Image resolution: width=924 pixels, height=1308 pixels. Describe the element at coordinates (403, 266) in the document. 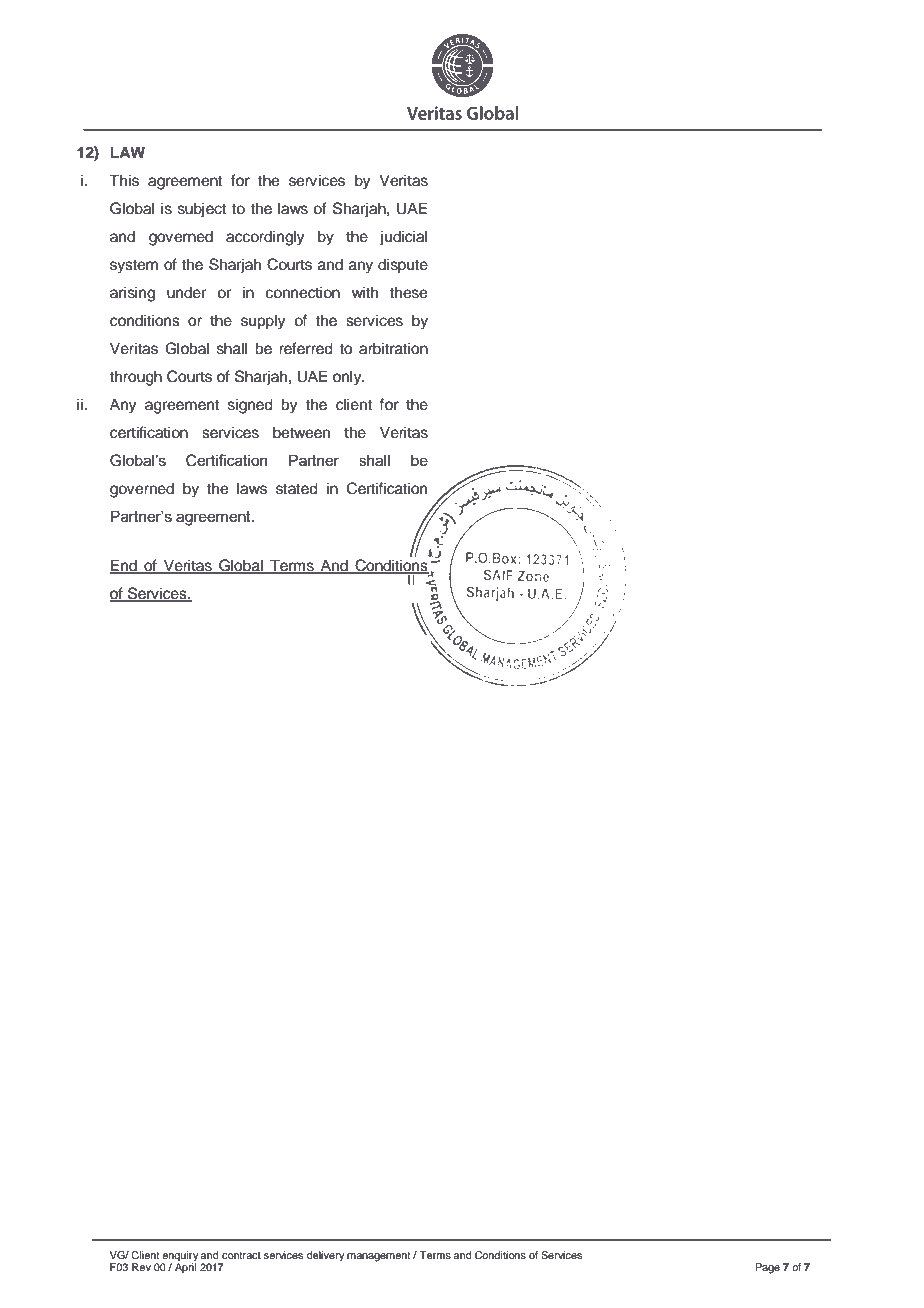

I see `dispute` at that location.
